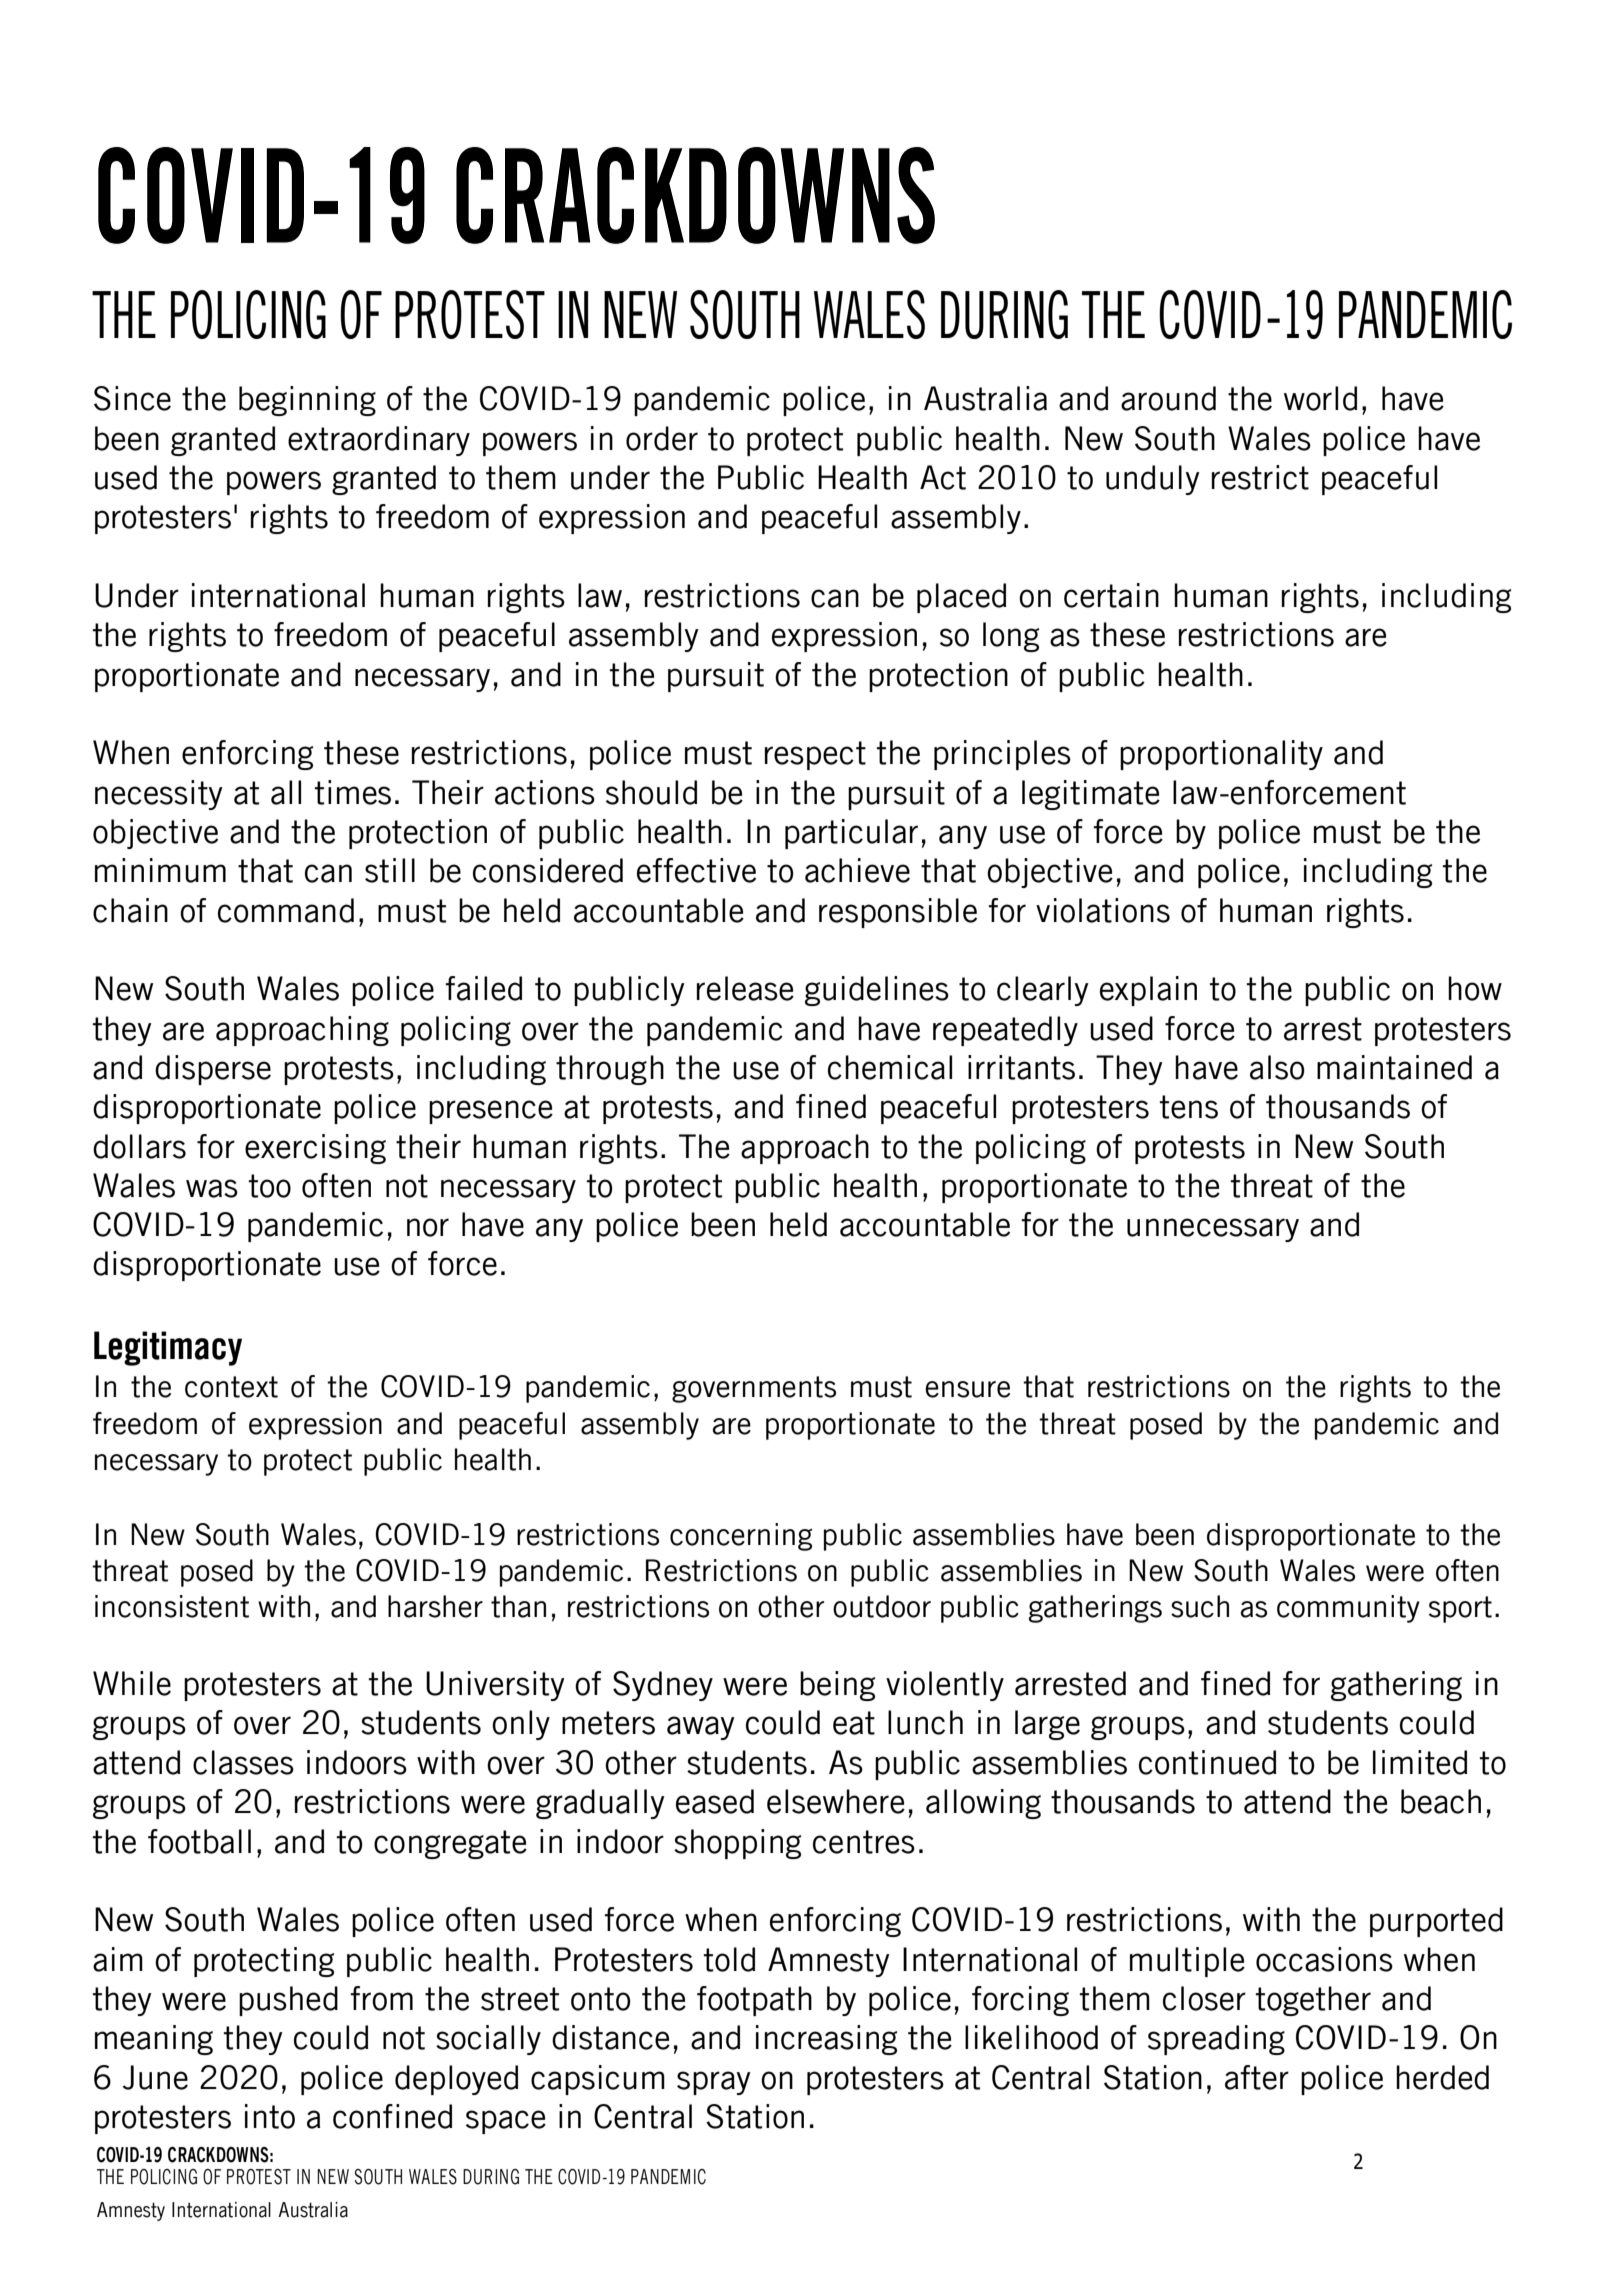 This image has width=1617, height=2290. What do you see at coordinates (172, 1606) in the image?
I see `inconsistent` at bounding box center [172, 1606].
